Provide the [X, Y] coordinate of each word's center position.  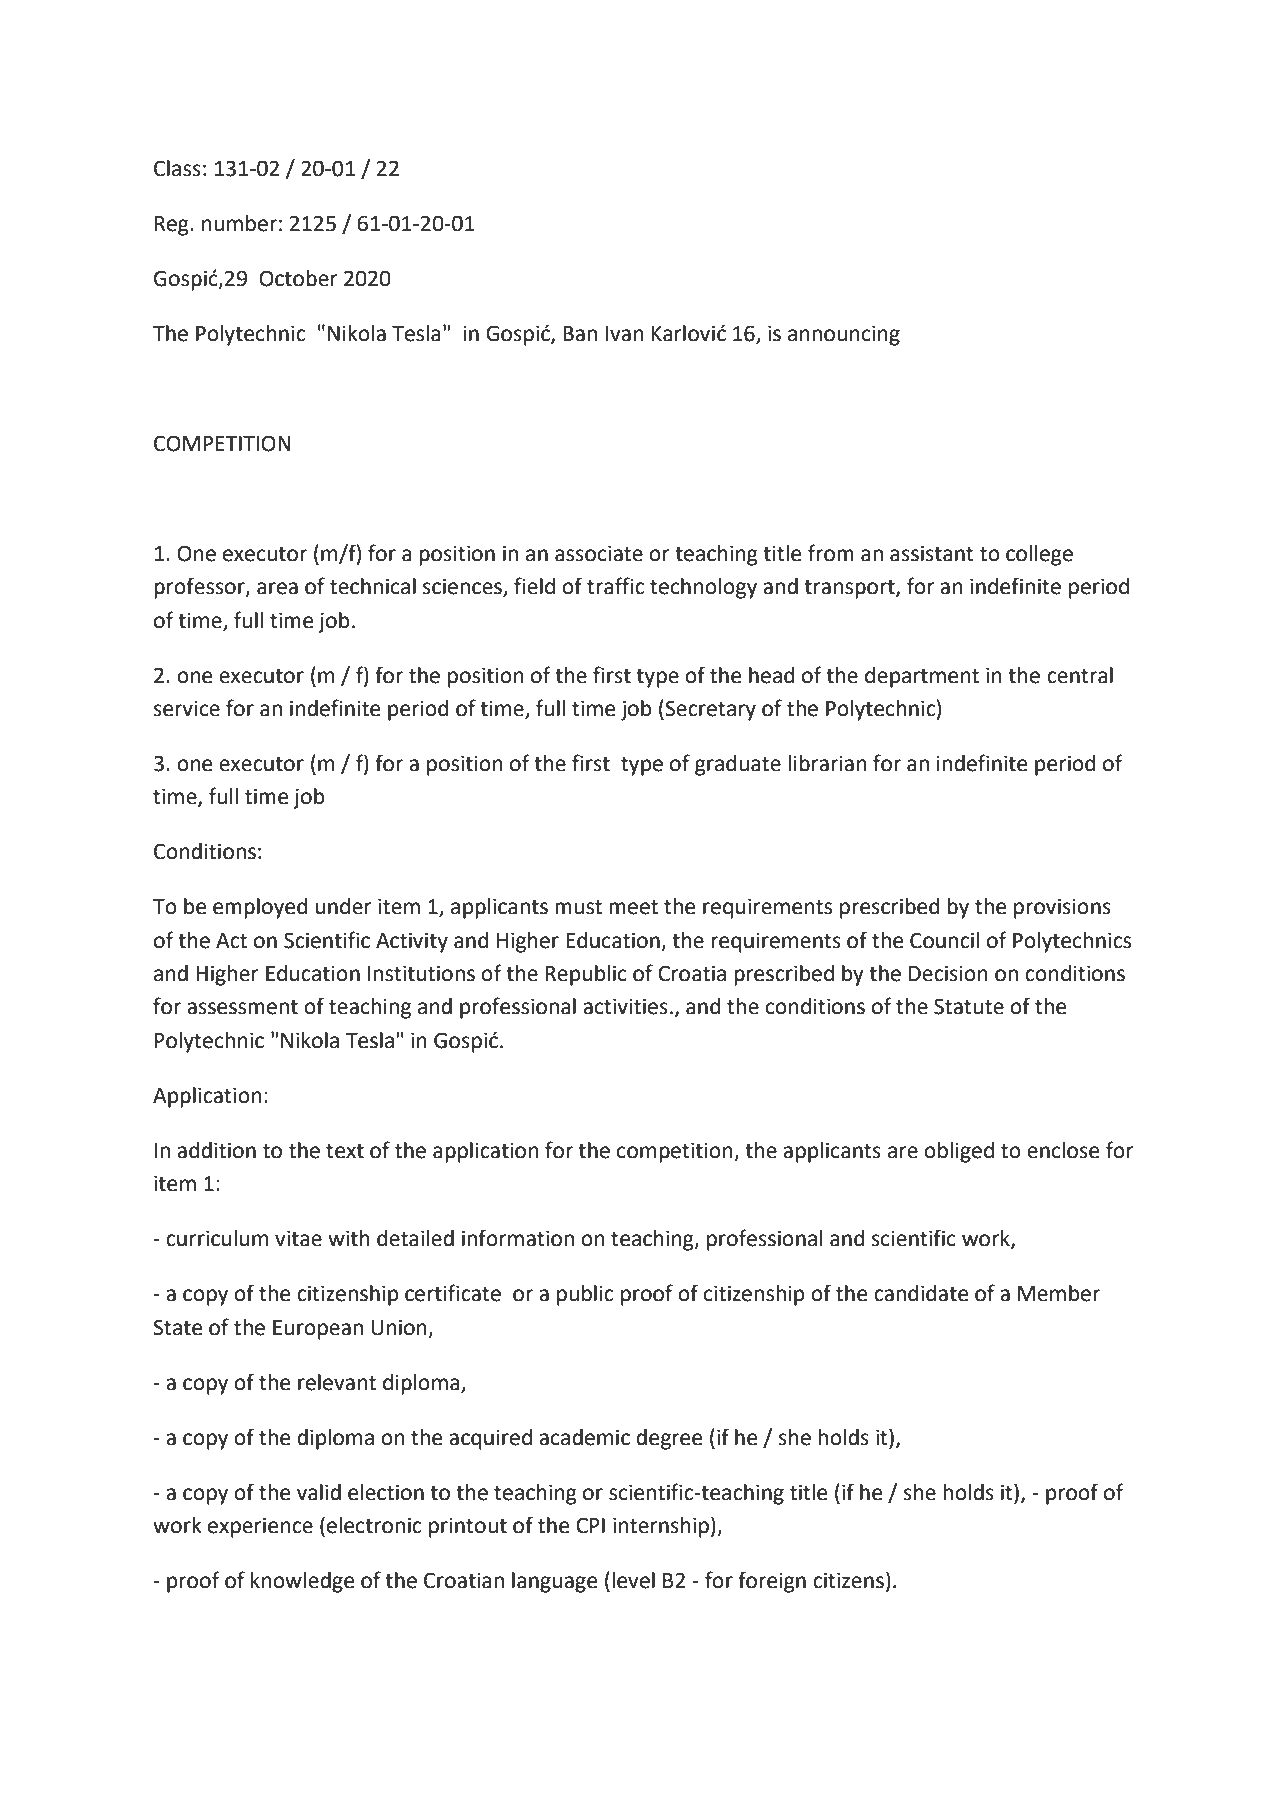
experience [260, 1527]
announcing [844, 335]
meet [633, 907]
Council [944, 940]
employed [260, 908]
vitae [298, 1238]
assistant [932, 553]
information [518, 1238]
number [239, 223]
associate [599, 553]
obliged [959, 1152]
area [277, 588]
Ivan [625, 334]
